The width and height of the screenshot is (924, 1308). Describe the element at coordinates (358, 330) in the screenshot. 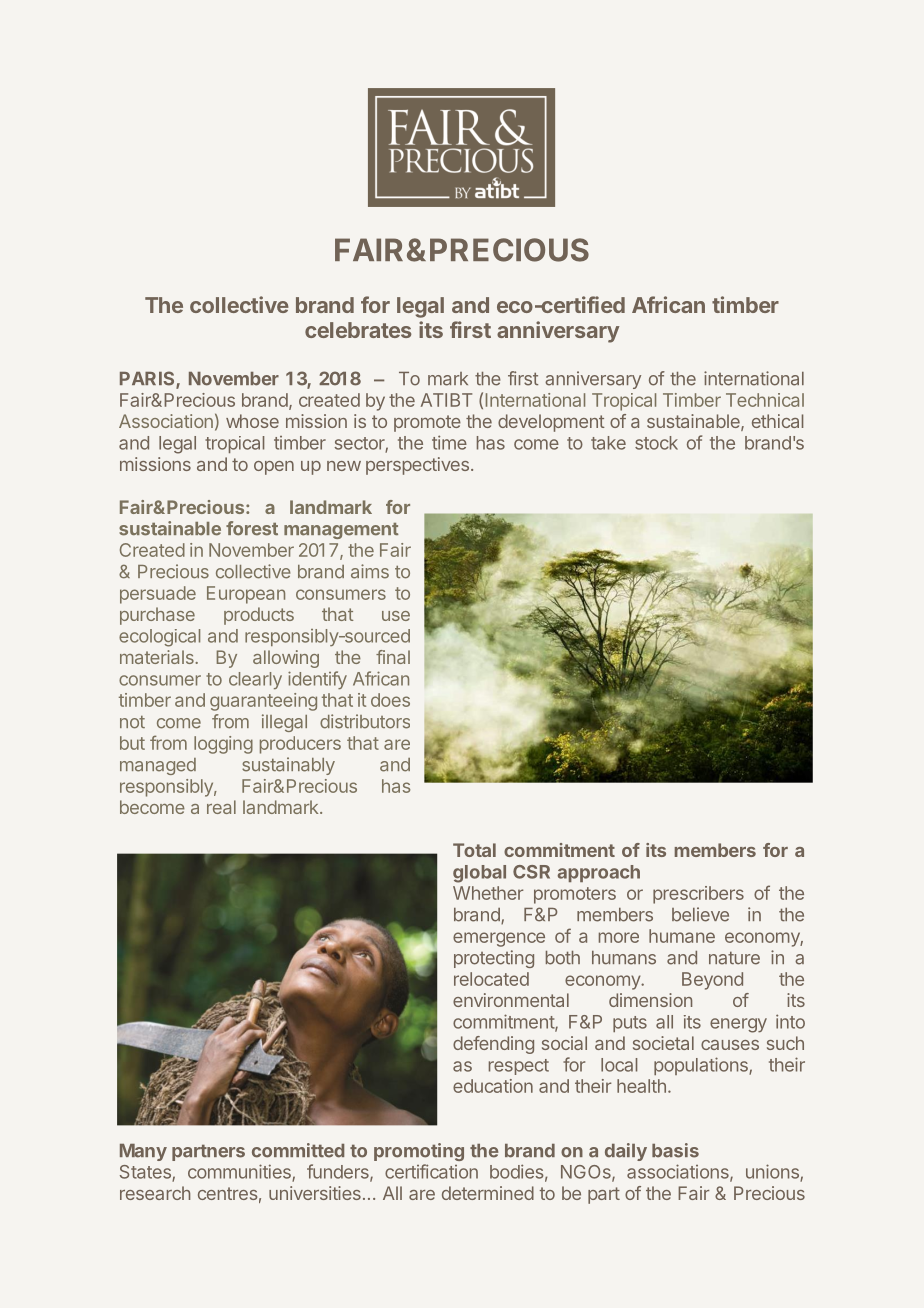

I see `celebrates` at that location.
